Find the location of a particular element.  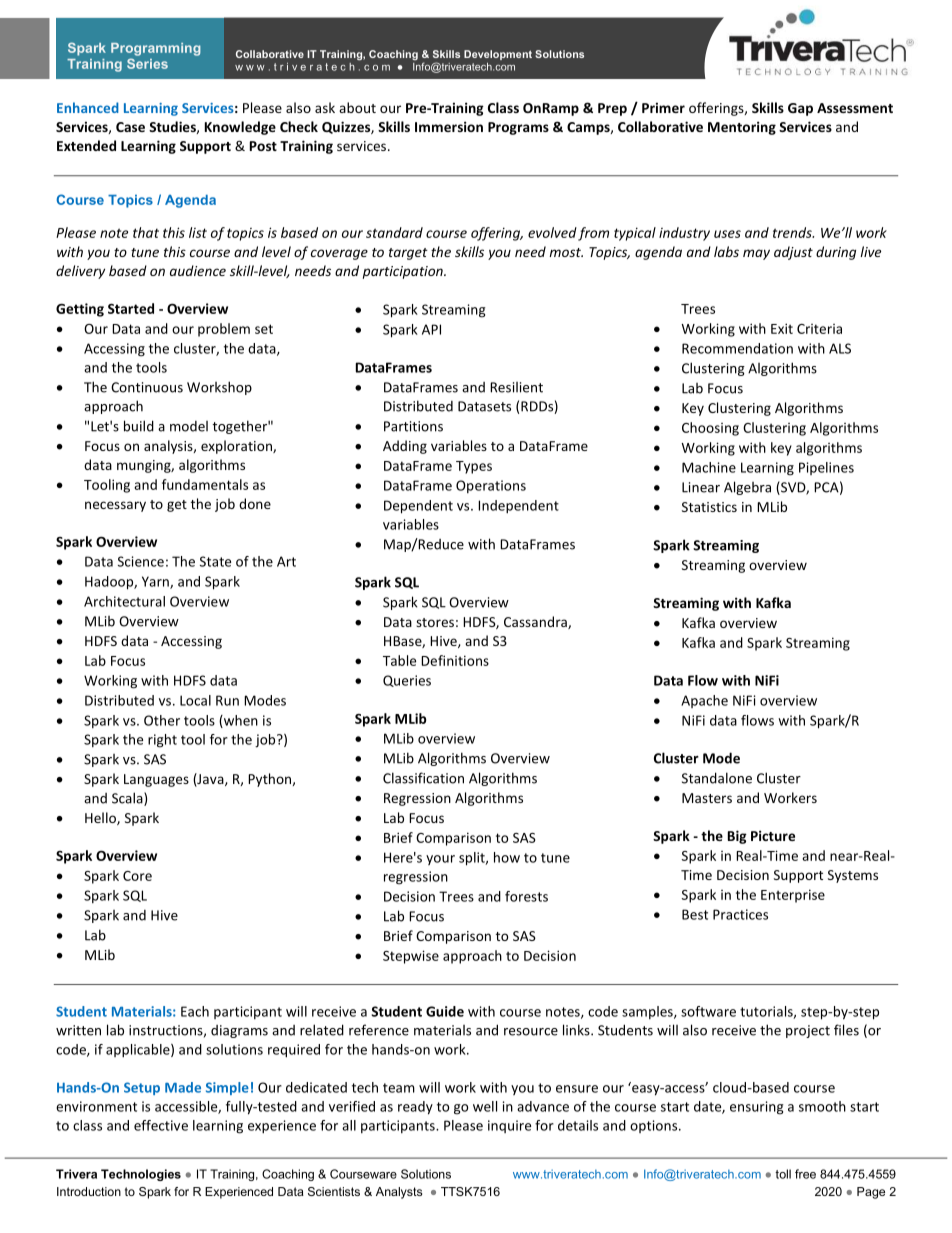

Gap is located at coordinates (800, 109).
